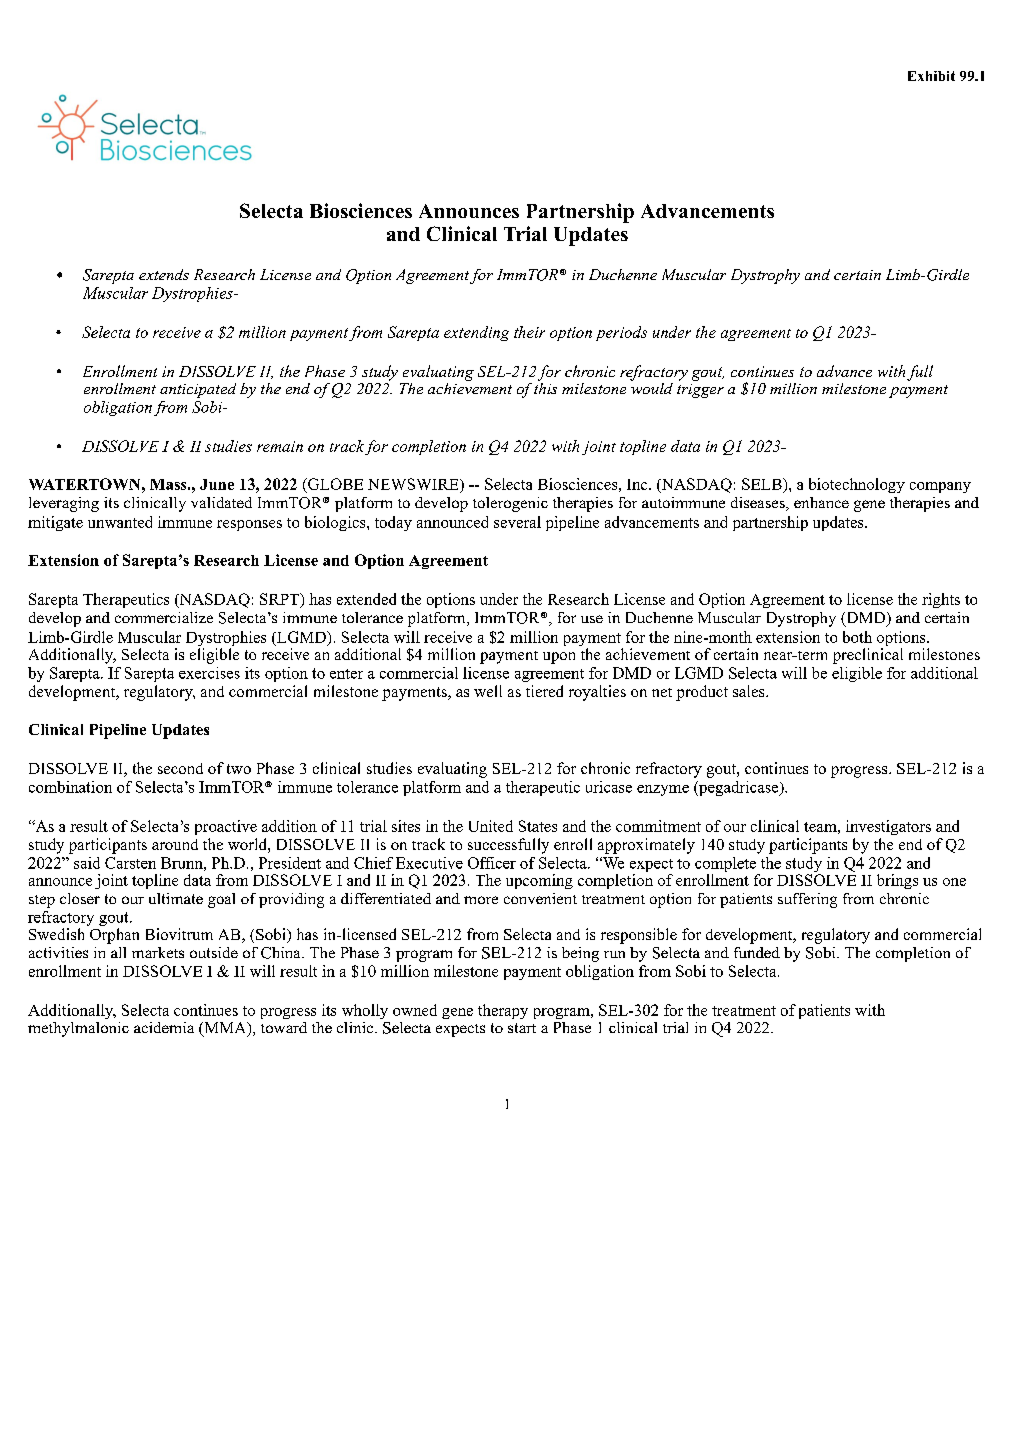  What do you see at coordinates (164, 1027) in the screenshot?
I see `acidemia` at bounding box center [164, 1027].
